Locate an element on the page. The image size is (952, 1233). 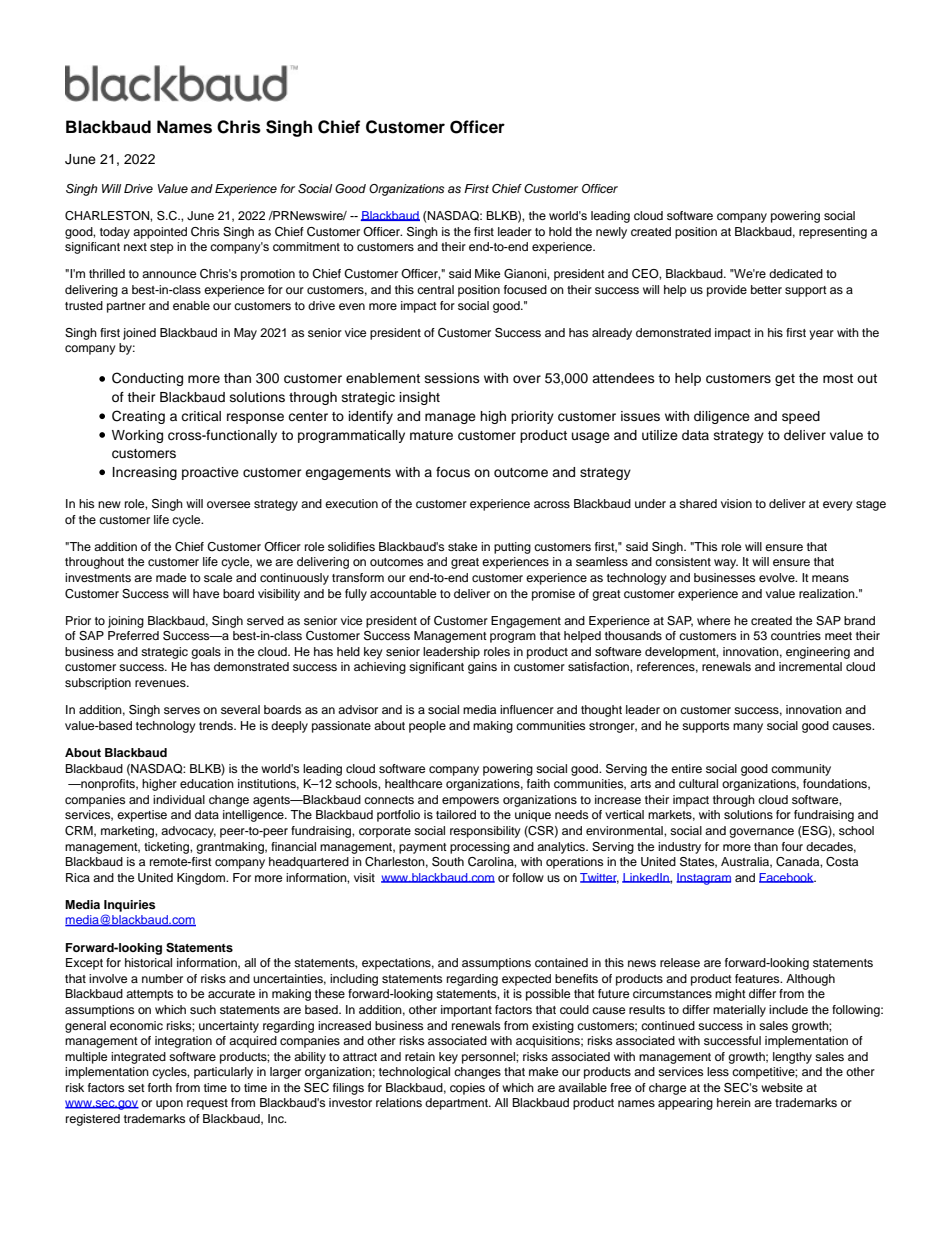
dedicated is located at coordinates (796, 273).
